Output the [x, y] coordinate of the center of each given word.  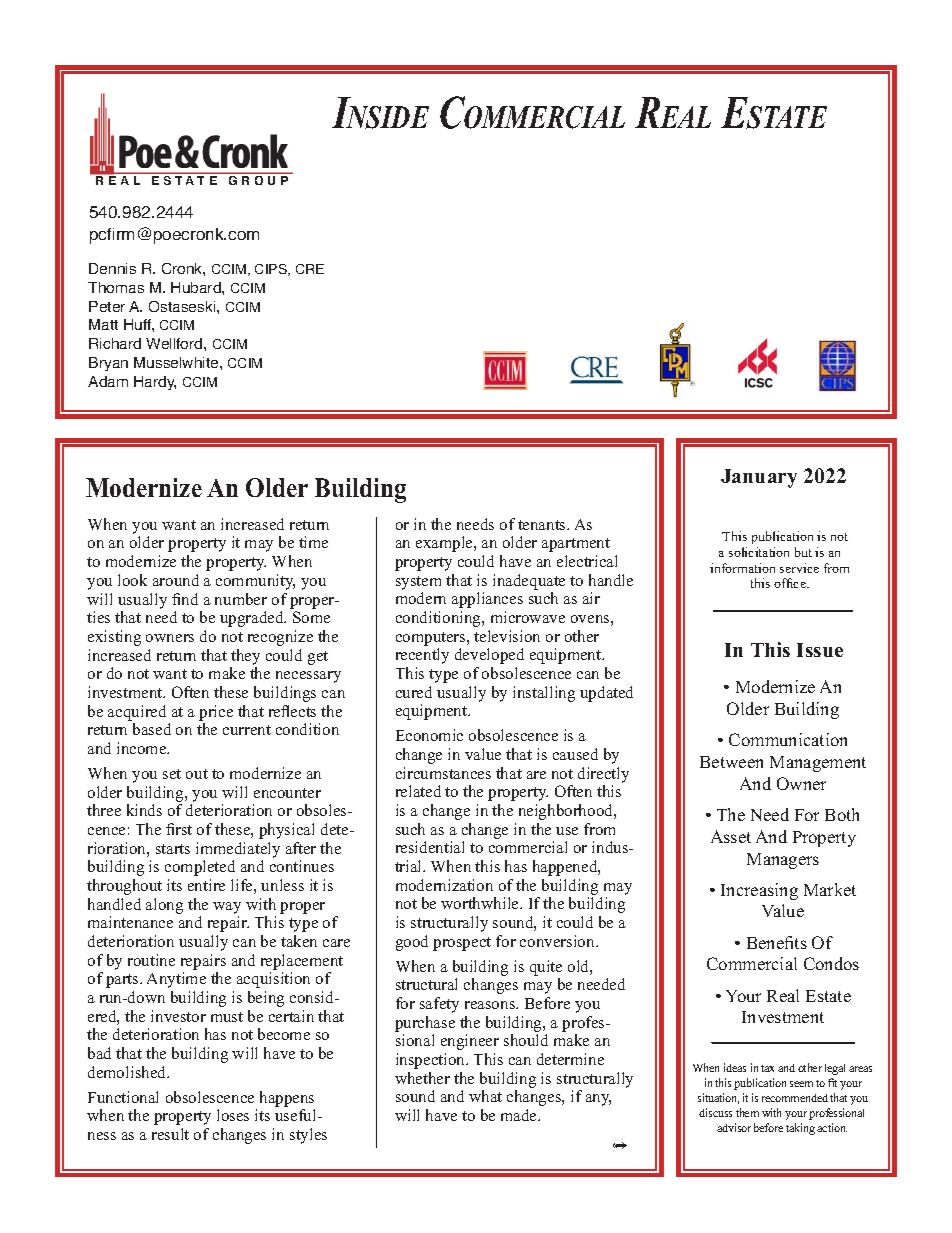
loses [233, 1115]
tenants [543, 525]
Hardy [155, 383]
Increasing [759, 891]
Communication [788, 739]
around [176, 580]
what [485, 1096]
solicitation [759, 552]
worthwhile [481, 903]
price [216, 713]
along [164, 906]
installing [544, 694]
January [759, 478]
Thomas [116, 287]
